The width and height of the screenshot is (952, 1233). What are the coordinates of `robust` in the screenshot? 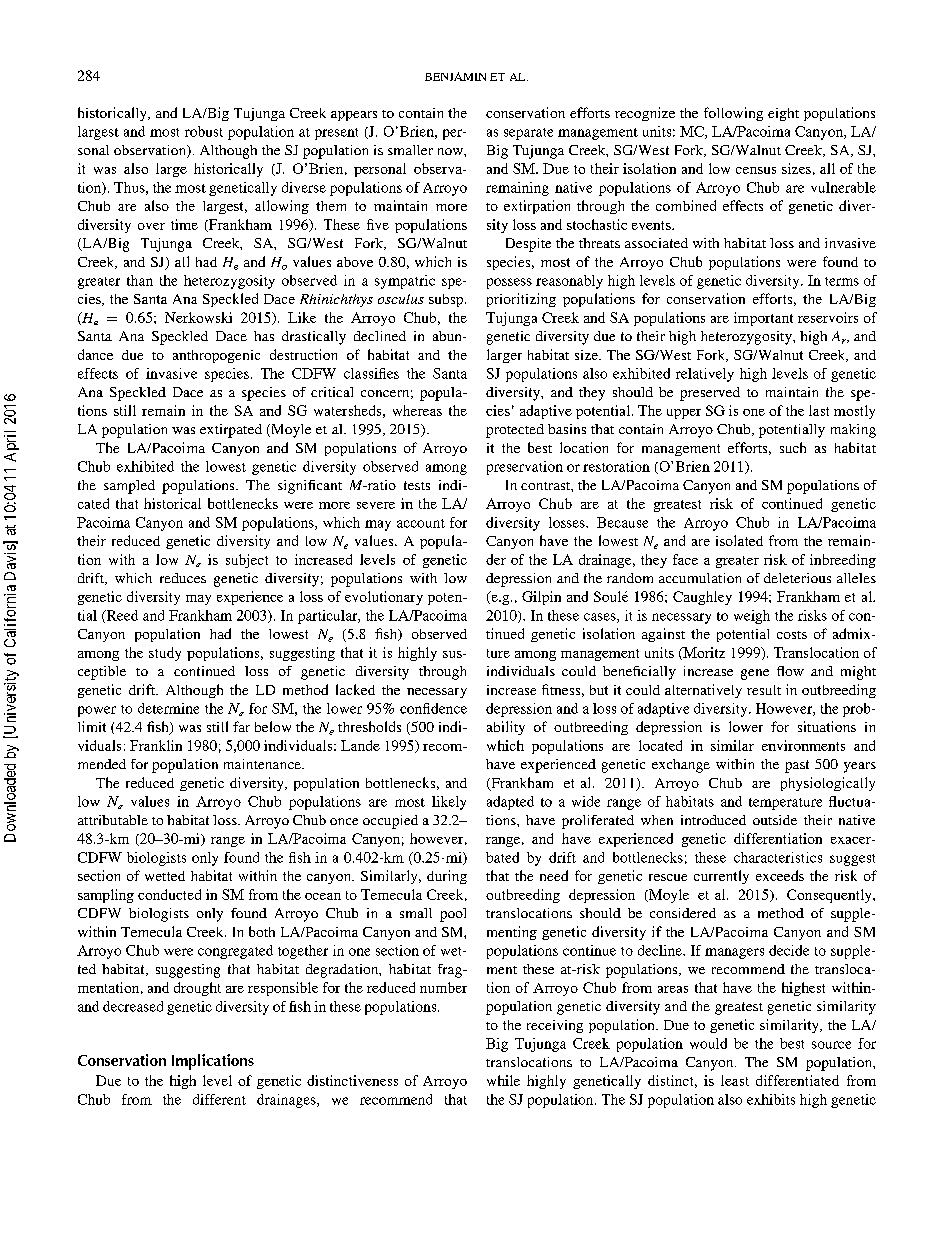 It's located at (204, 131).
